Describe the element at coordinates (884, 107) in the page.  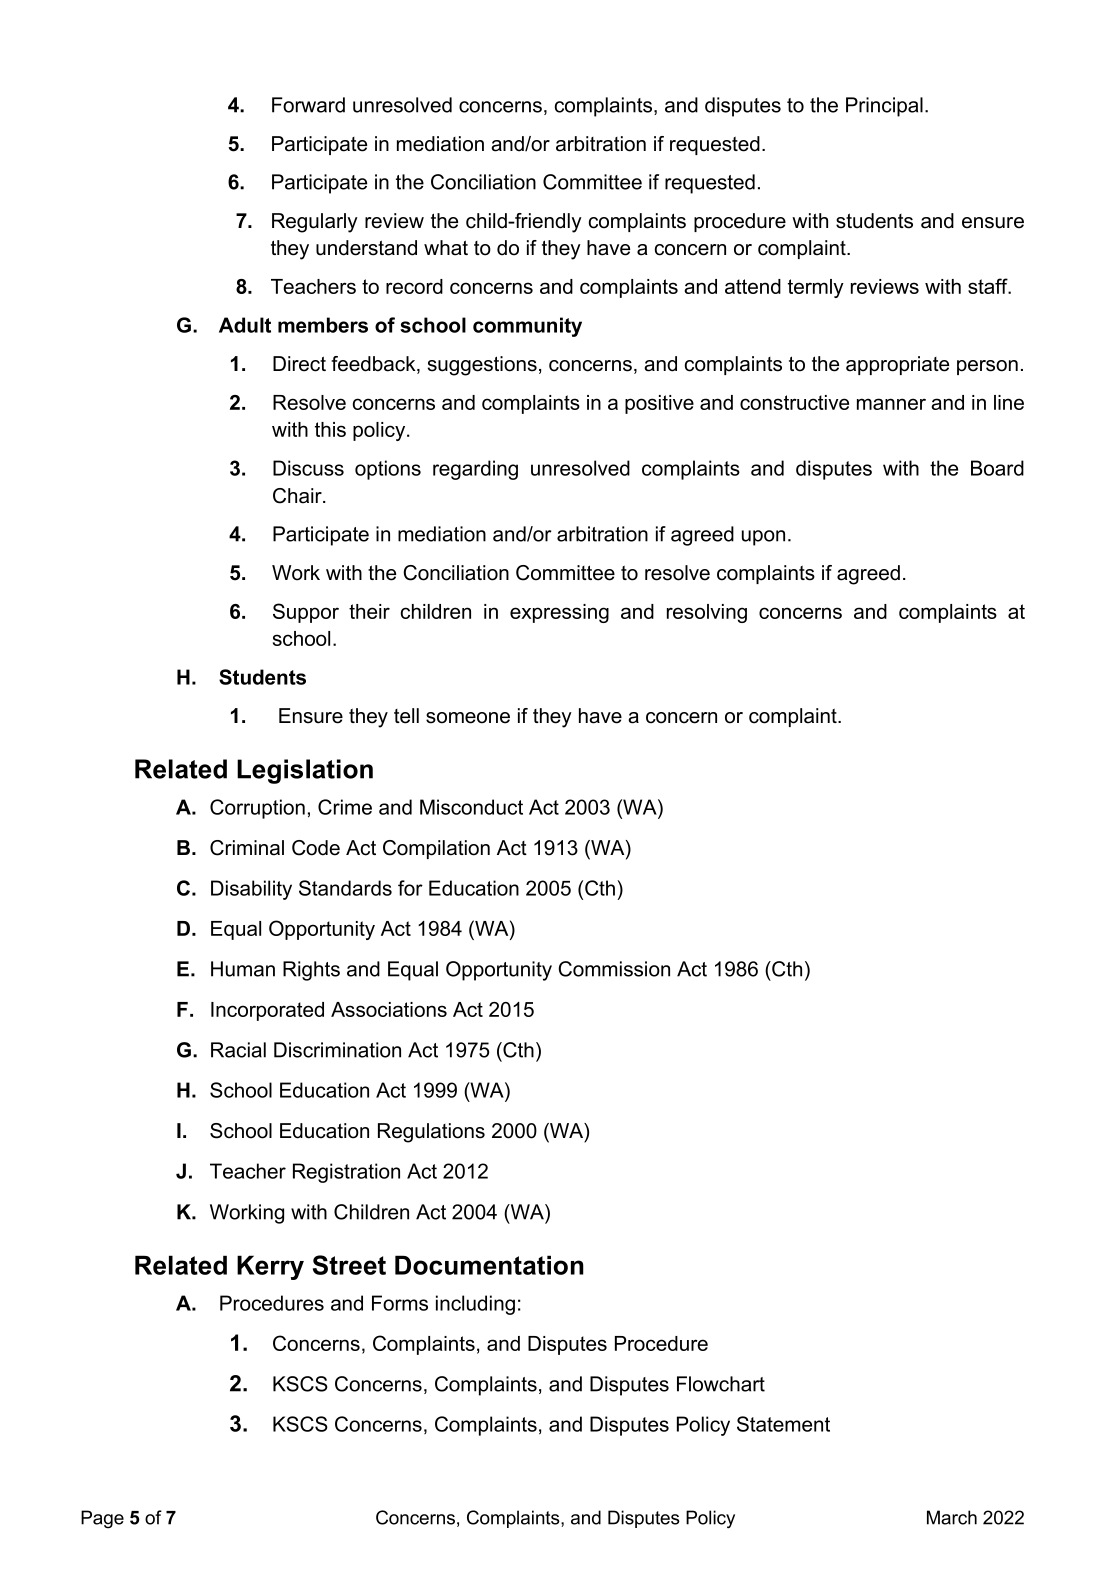
I see `Principal` at that location.
